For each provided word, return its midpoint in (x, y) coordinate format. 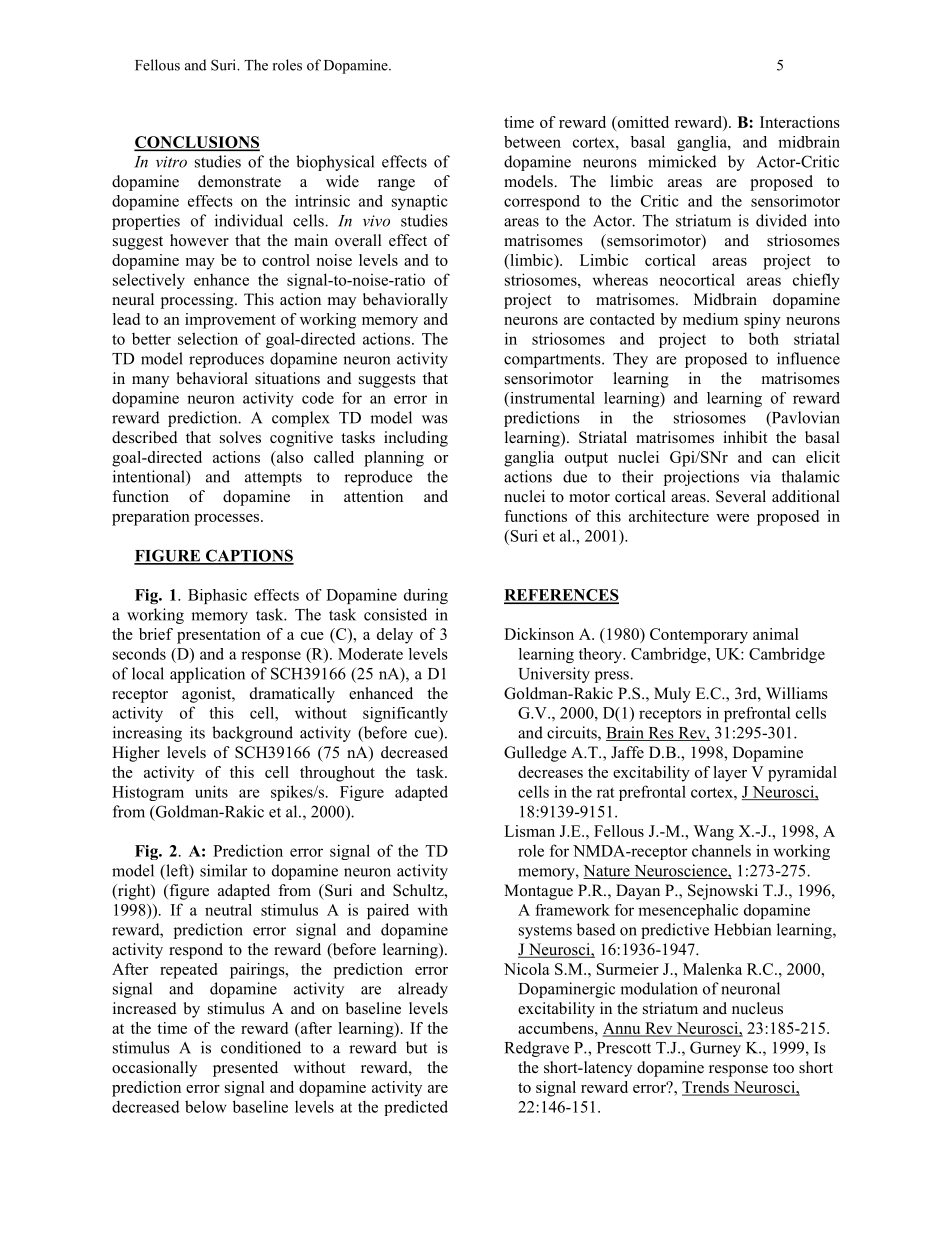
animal (776, 634)
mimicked (682, 161)
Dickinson (539, 634)
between (532, 142)
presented (245, 1069)
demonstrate (239, 181)
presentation (219, 636)
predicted (416, 1108)
